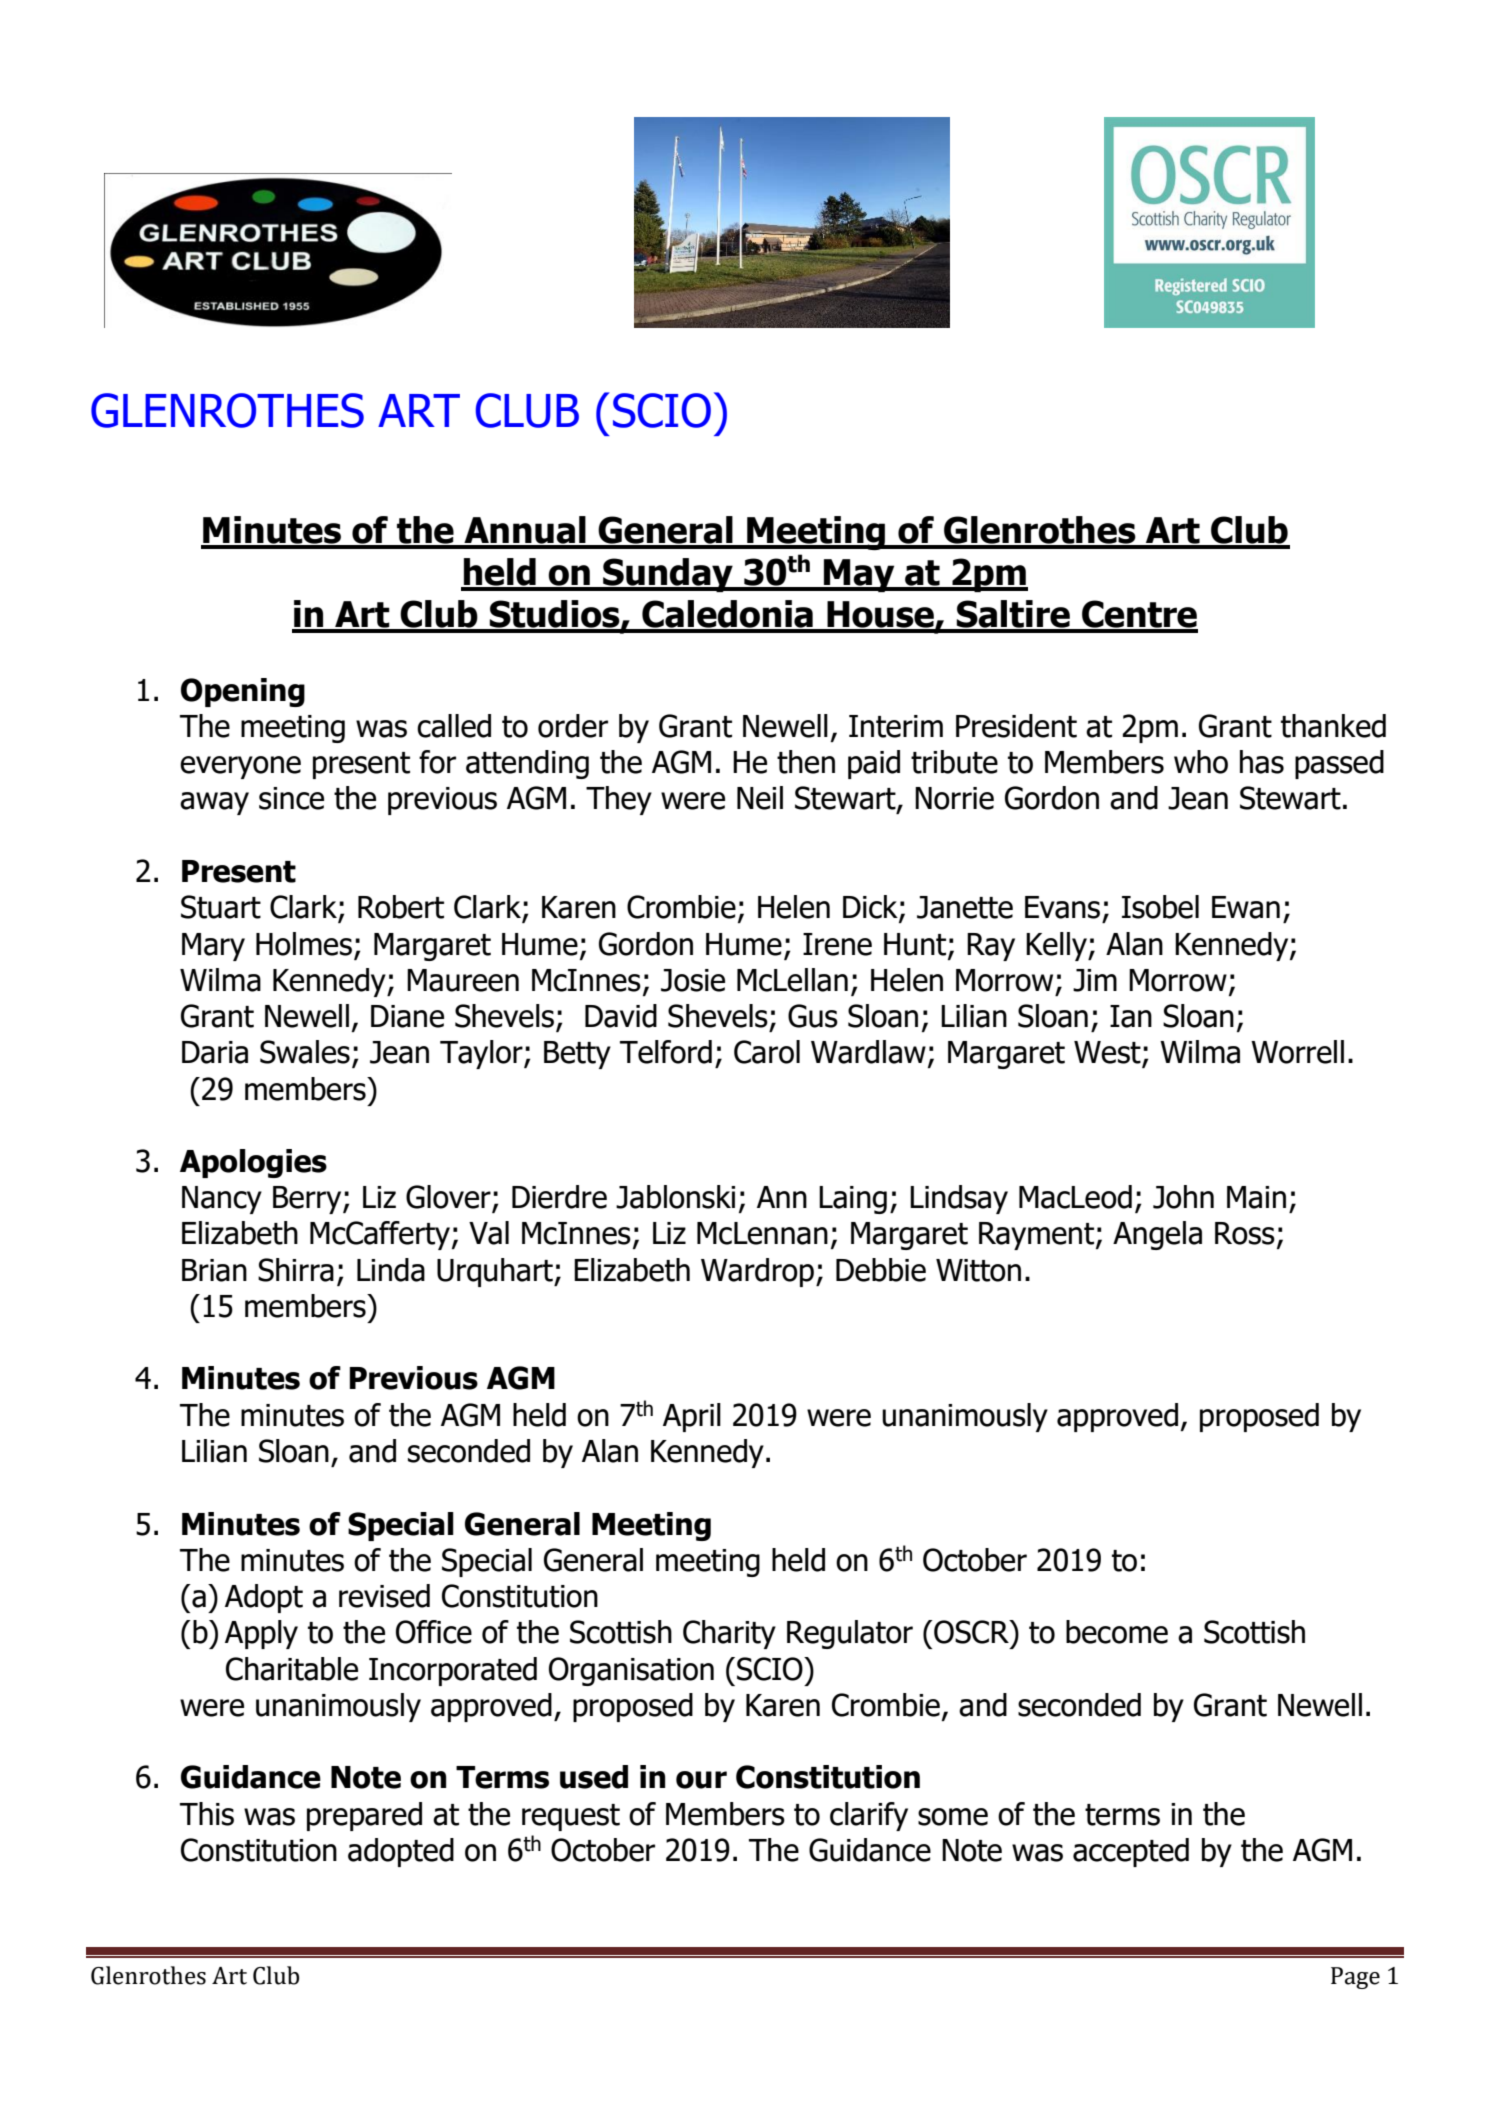 The image size is (1490, 2107). What do you see at coordinates (1333, 726) in the screenshot?
I see `thanked` at bounding box center [1333, 726].
